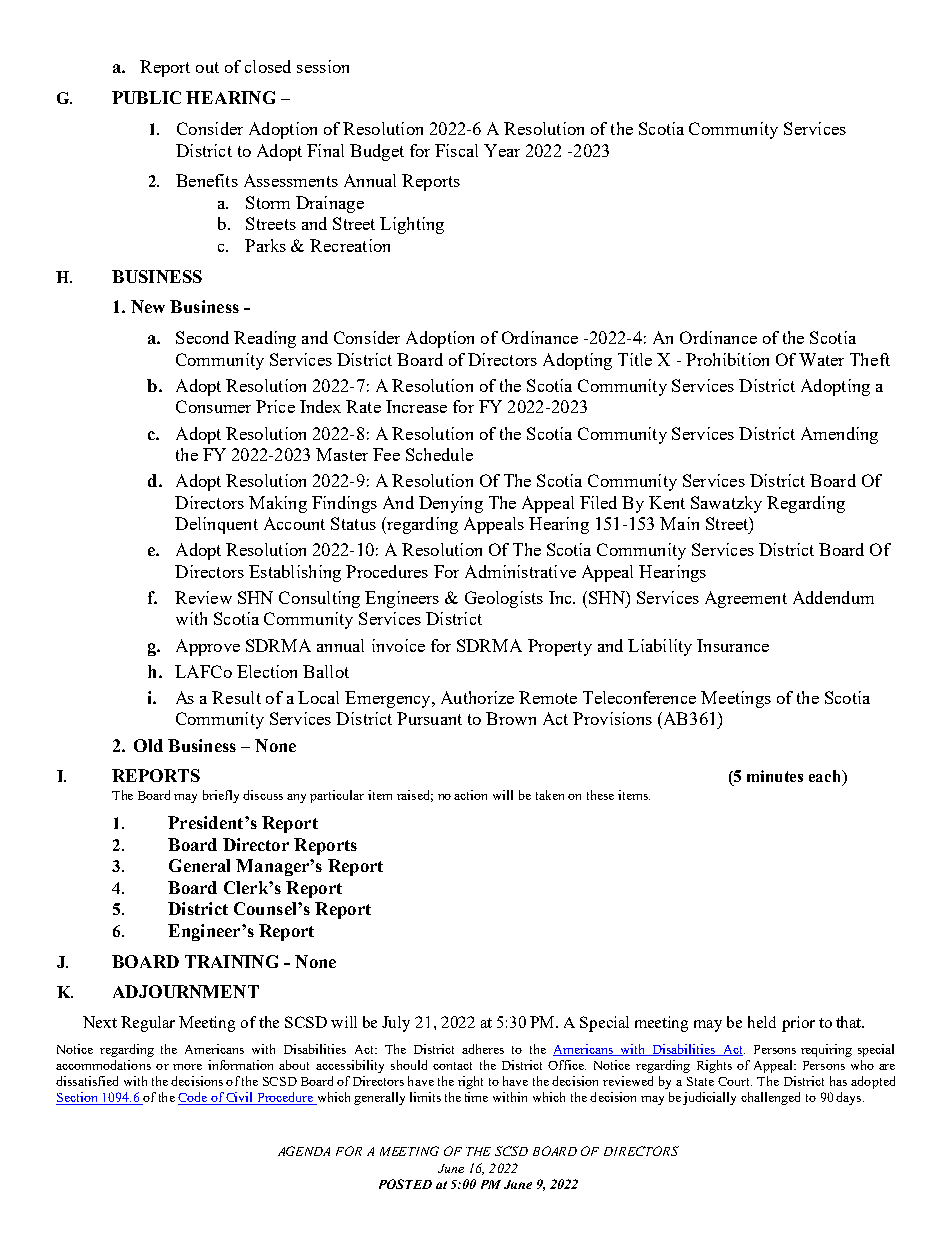 Image resolution: width=952 pixels, height=1233 pixels. I want to click on New, so click(148, 306).
